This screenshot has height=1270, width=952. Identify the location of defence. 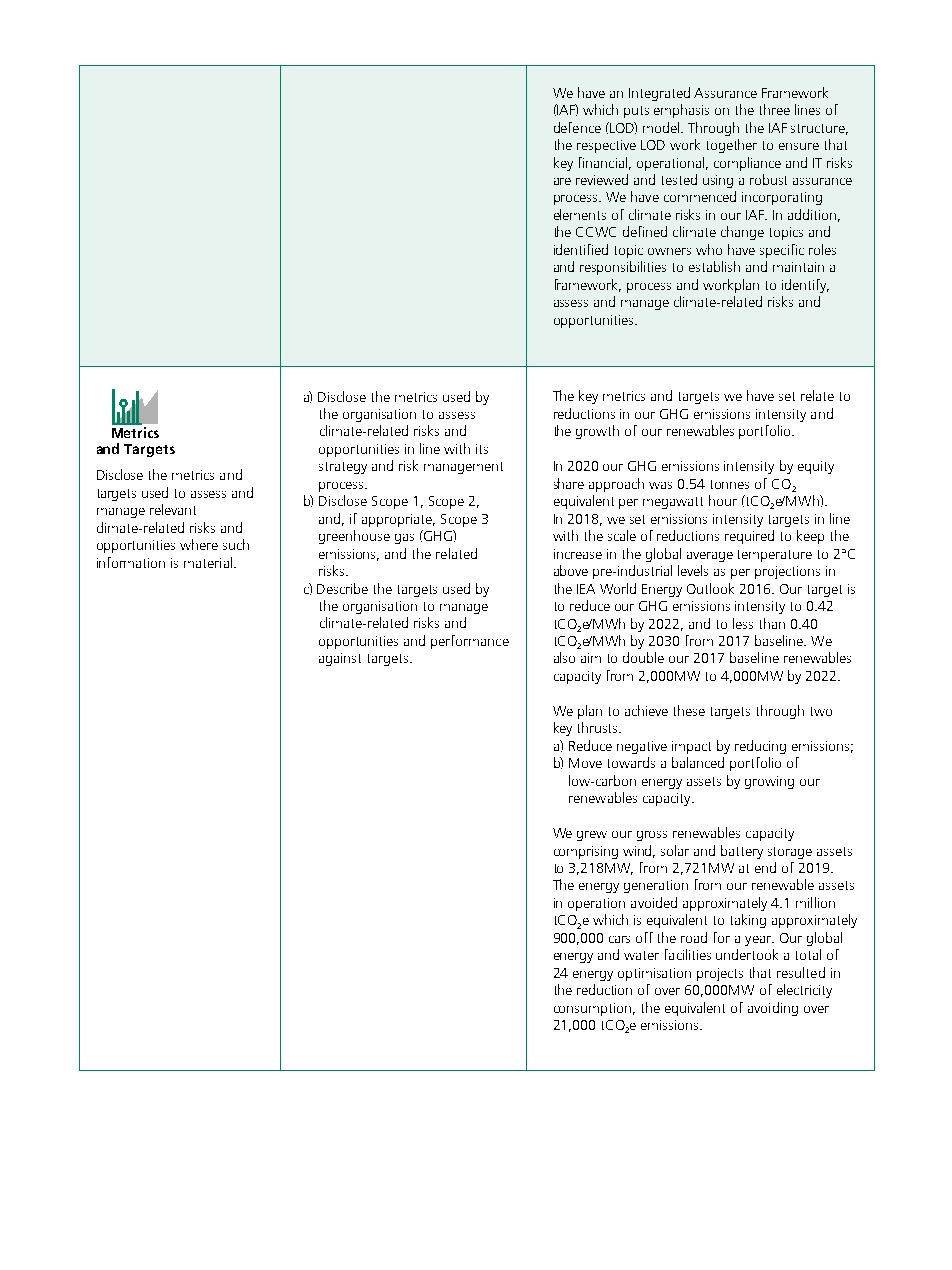
(577, 127).
